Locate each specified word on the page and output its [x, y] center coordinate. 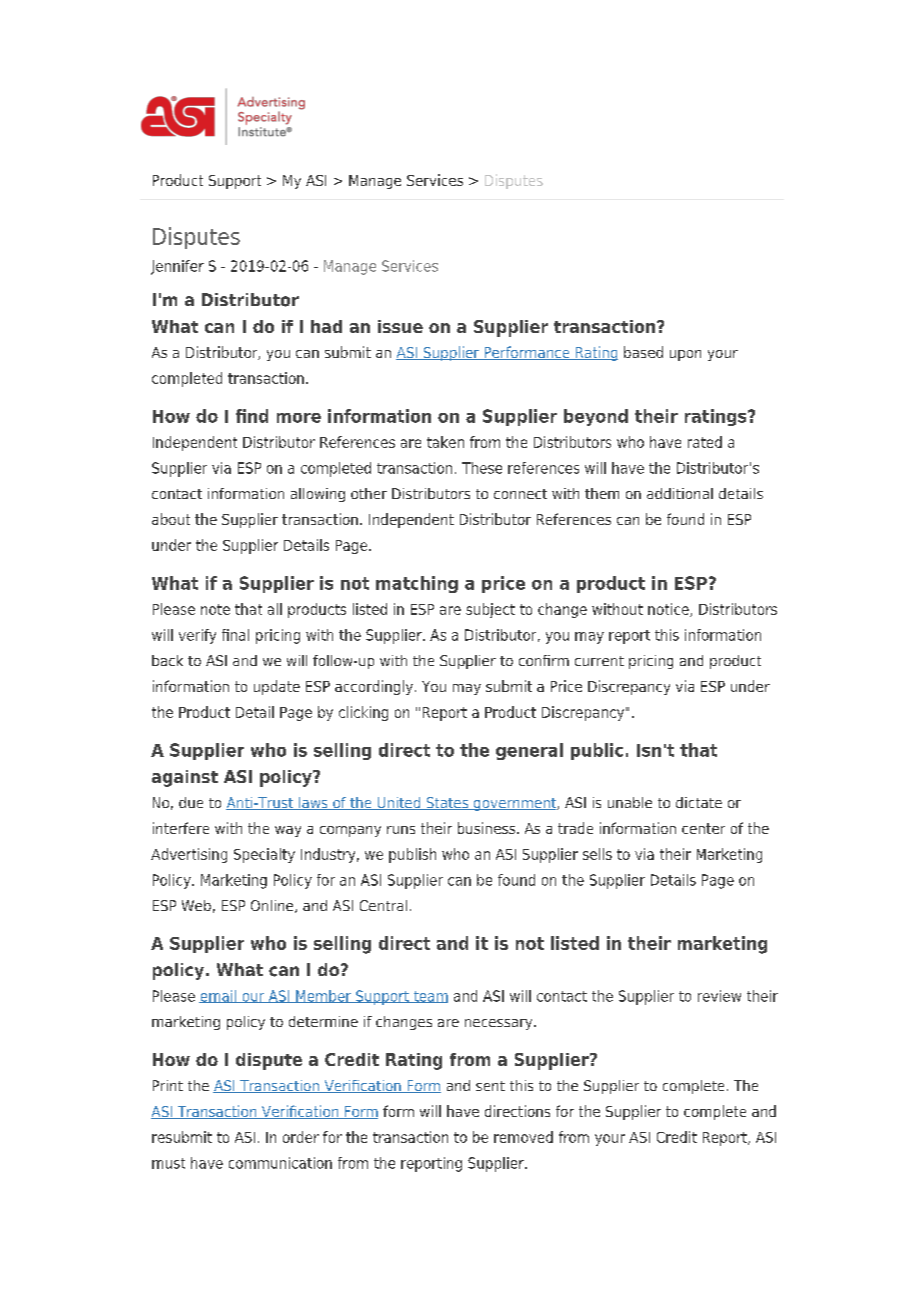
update [277, 687]
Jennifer [177, 267]
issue [400, 326]
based [643, 352]
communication [280, 1163]
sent [490, 1086]
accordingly [374, 687]
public [597, 751]
